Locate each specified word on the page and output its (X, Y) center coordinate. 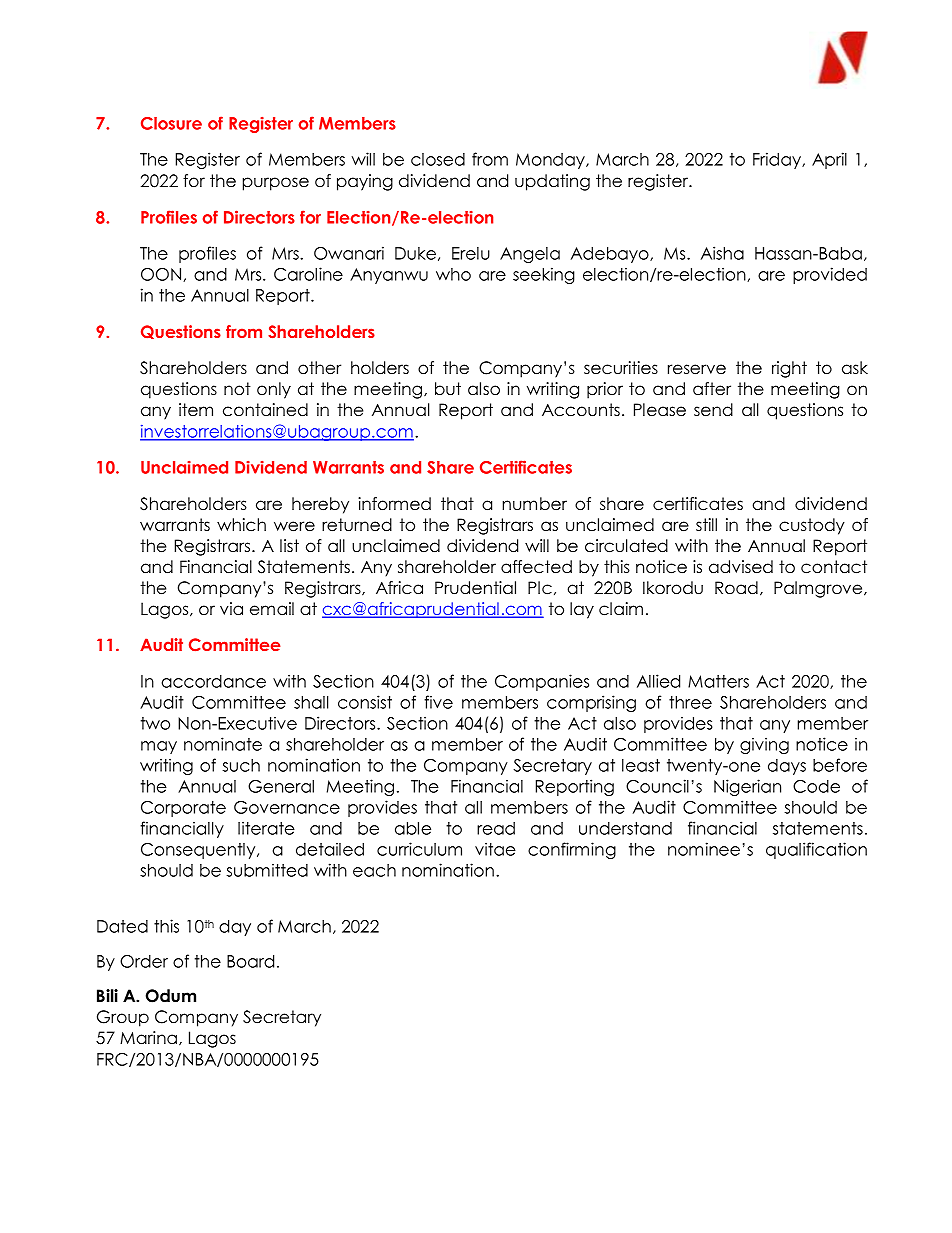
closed (438, 159)
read (496, 828)
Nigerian (747, 787)
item (196, 410)
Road (736, 588)
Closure (171, 123)
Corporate (183, 809)
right (789, 369)
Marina (148, 1038)
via (231, 609)
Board (250, 961)
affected (536, 567)
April (829, 160)
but (448, 389)
